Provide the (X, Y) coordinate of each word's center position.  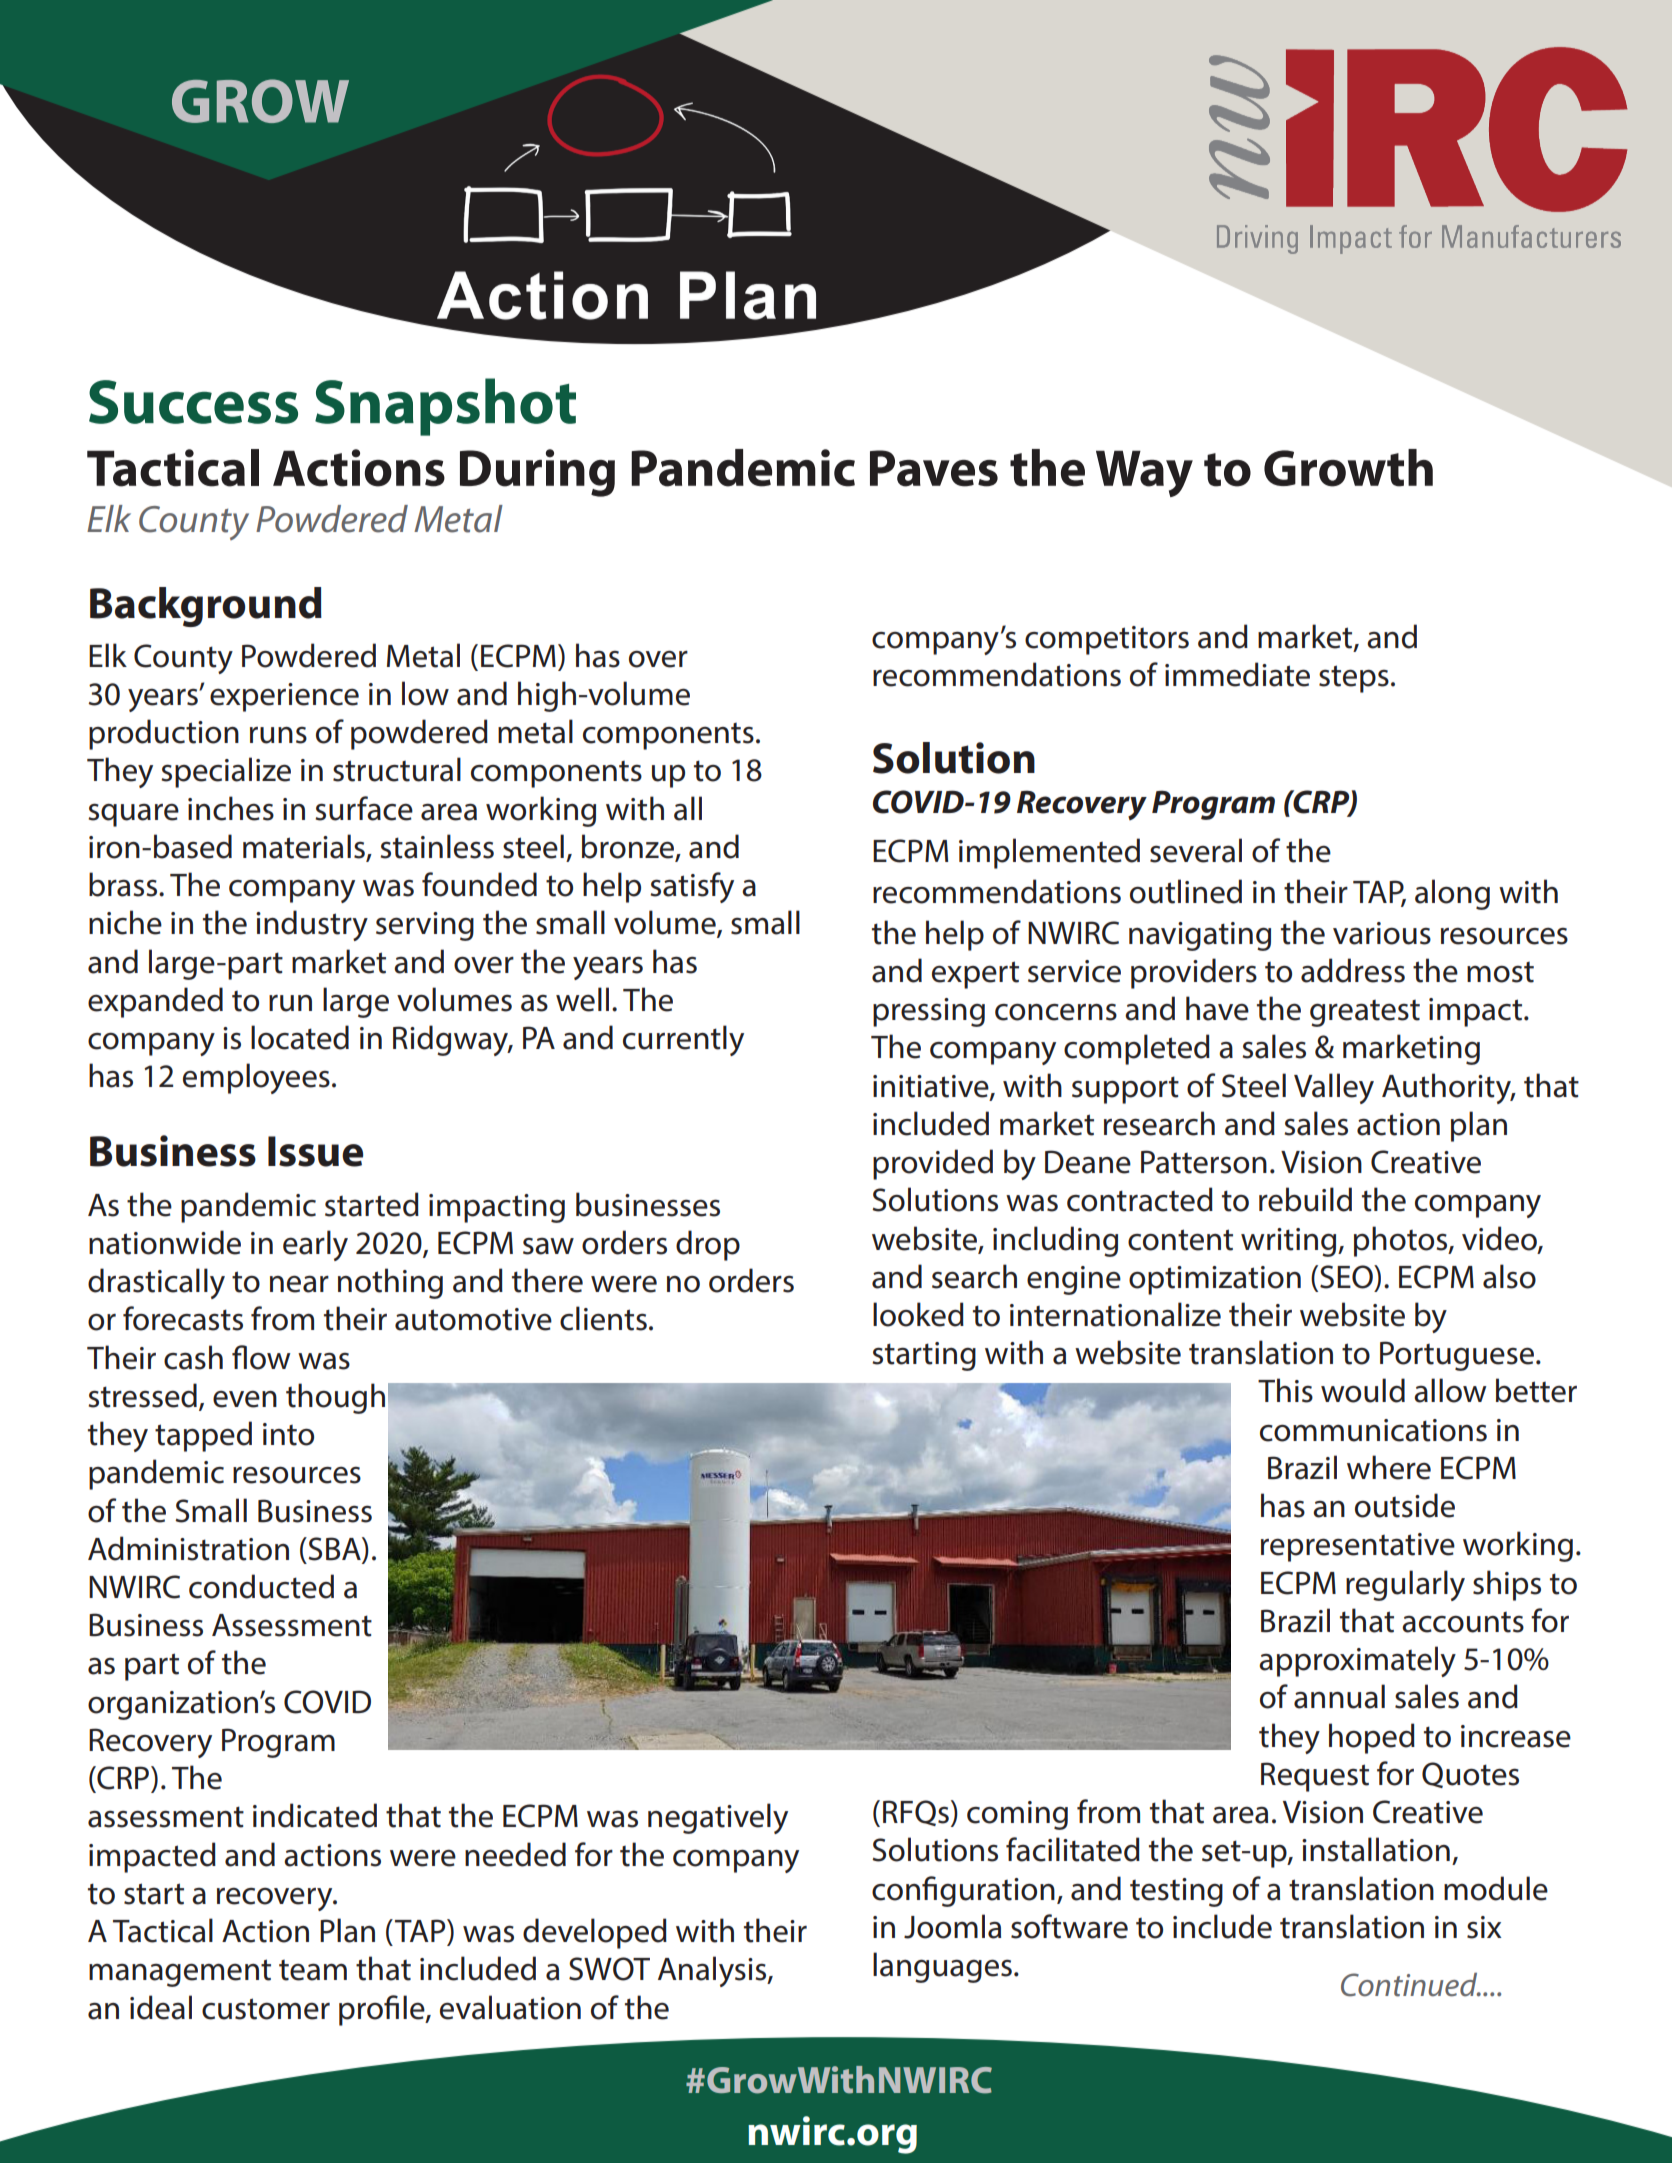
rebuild (1305, 1199)
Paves (934, 468)
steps (1354, 679)
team (313, 1970)
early (315, 1245)
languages (942, 1967)
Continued (1410, 1985)
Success (193, 402)
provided (933, 1164)
